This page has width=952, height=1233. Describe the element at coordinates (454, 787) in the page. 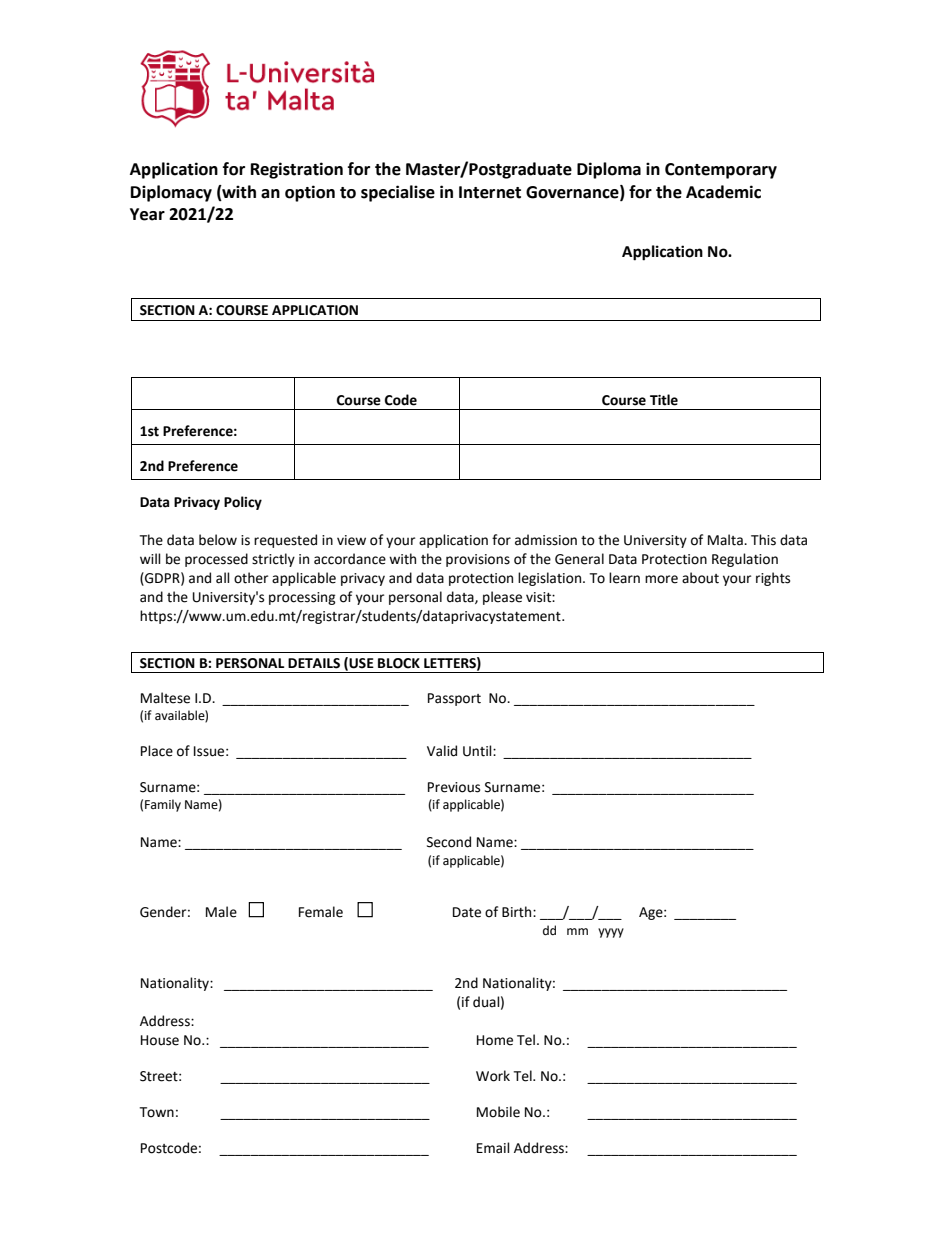

I see `Previous` at that location.
